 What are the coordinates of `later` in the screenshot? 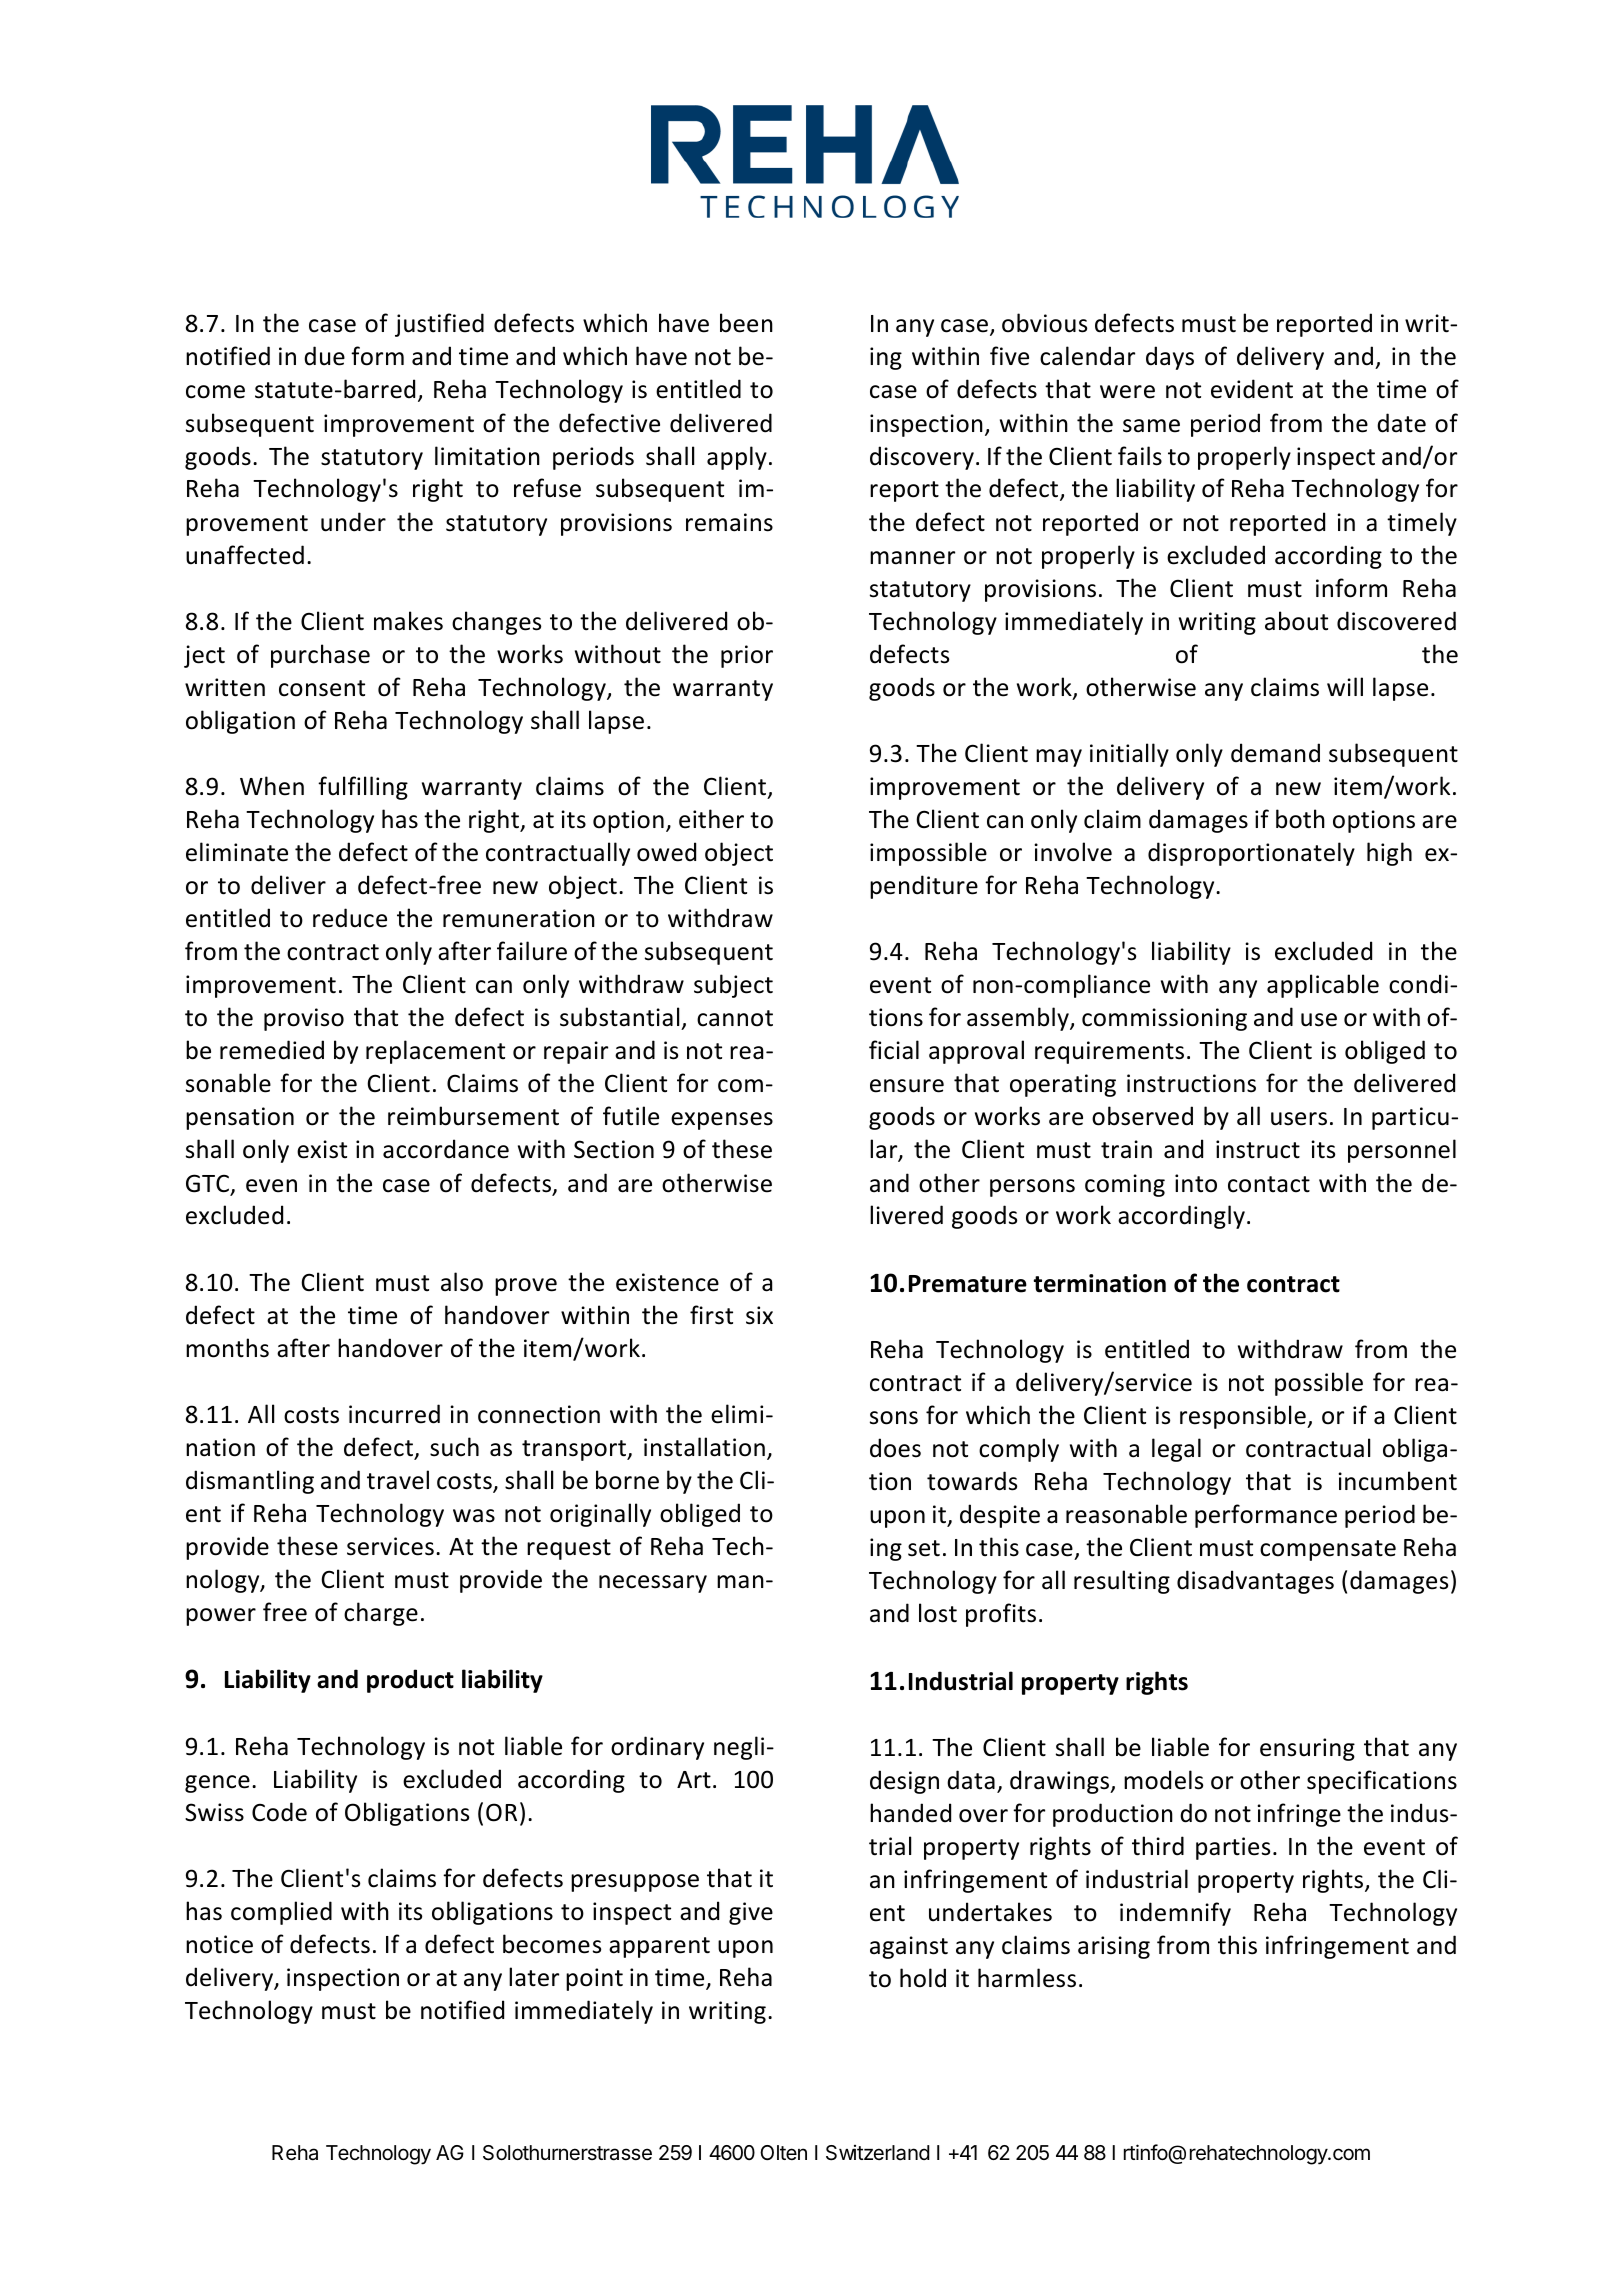 It's located at (534, 1977).
